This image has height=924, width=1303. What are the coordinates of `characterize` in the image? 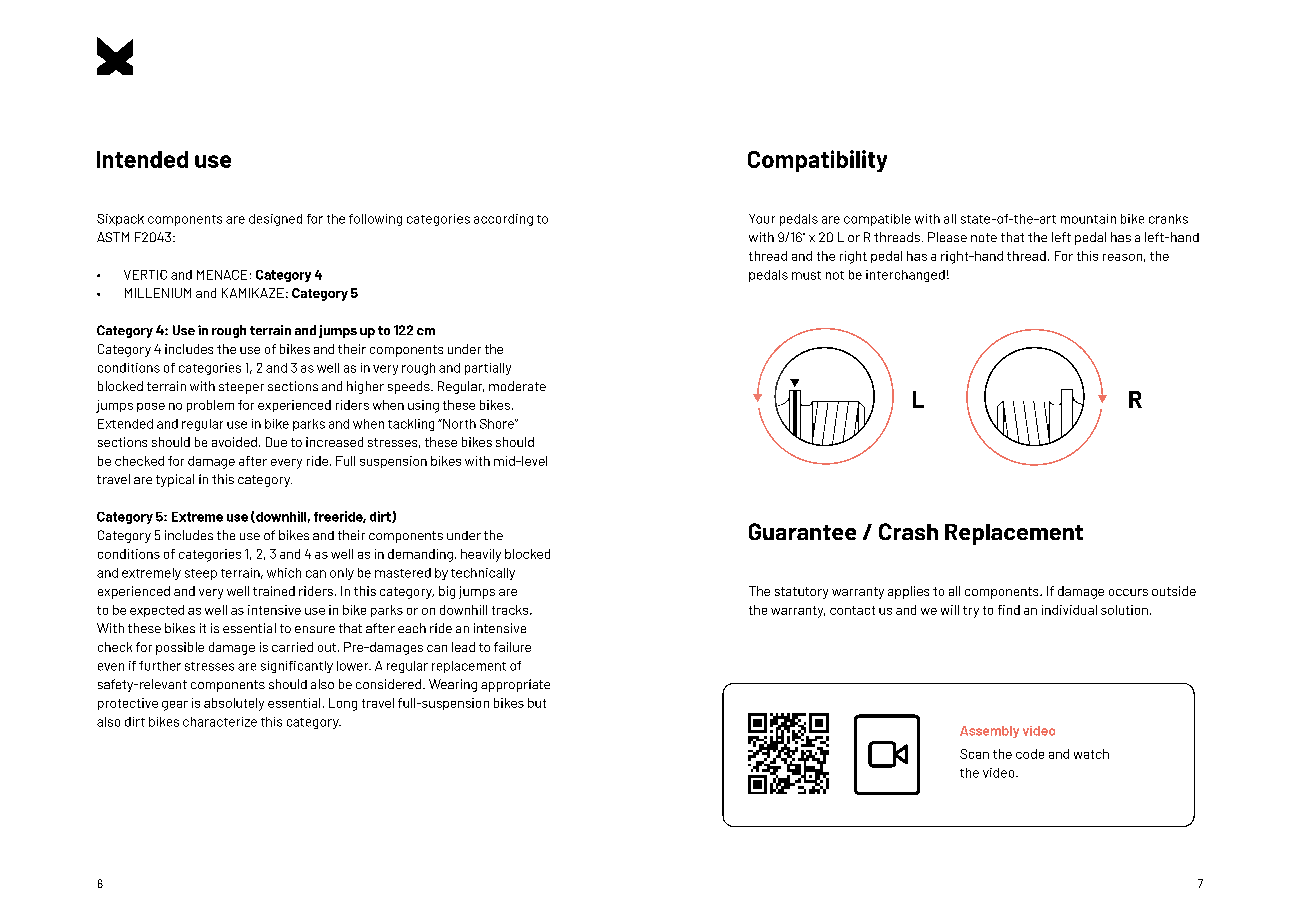 It's located at (220, 722).
